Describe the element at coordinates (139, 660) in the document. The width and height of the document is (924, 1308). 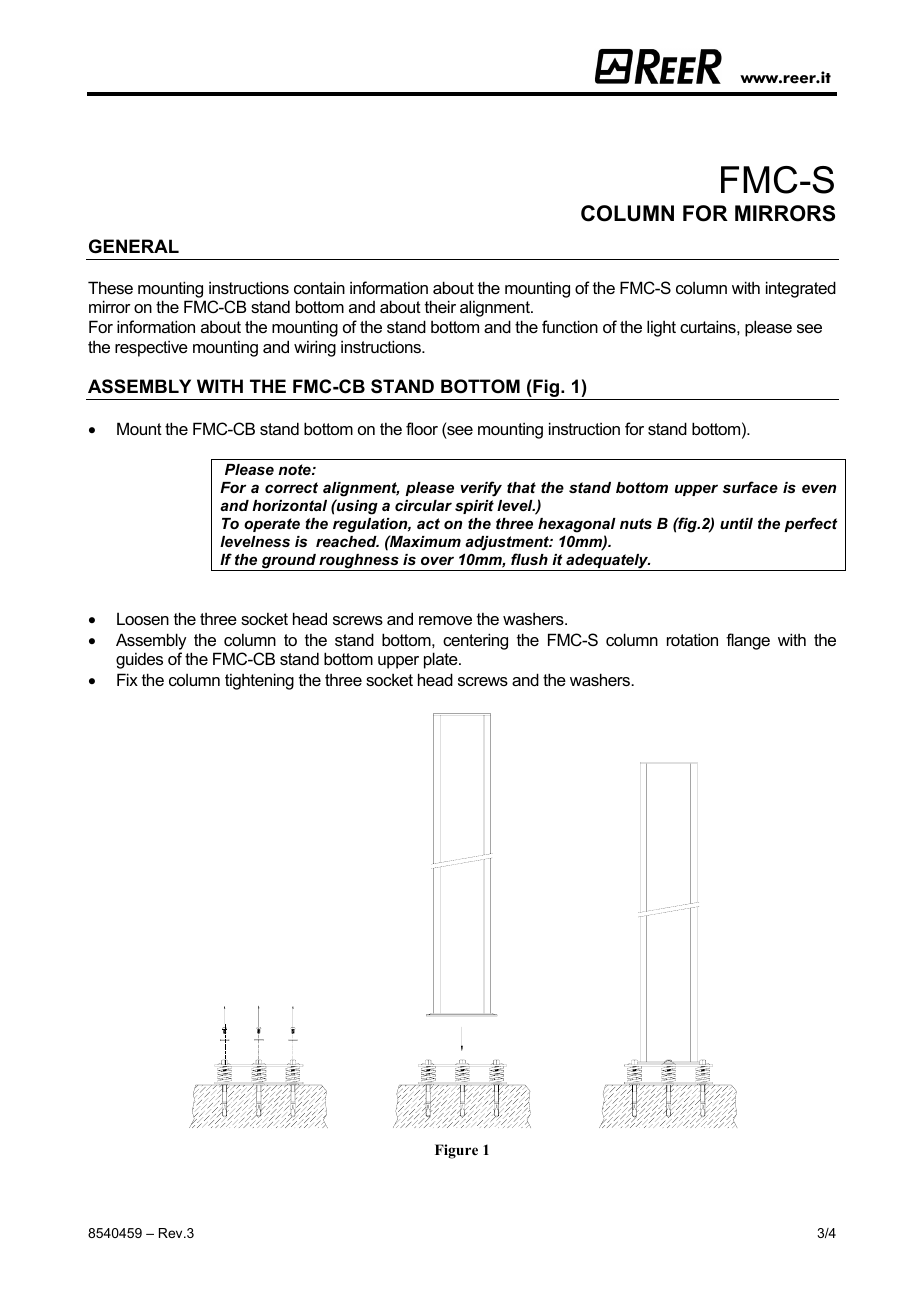
I see `guides` at that location.
